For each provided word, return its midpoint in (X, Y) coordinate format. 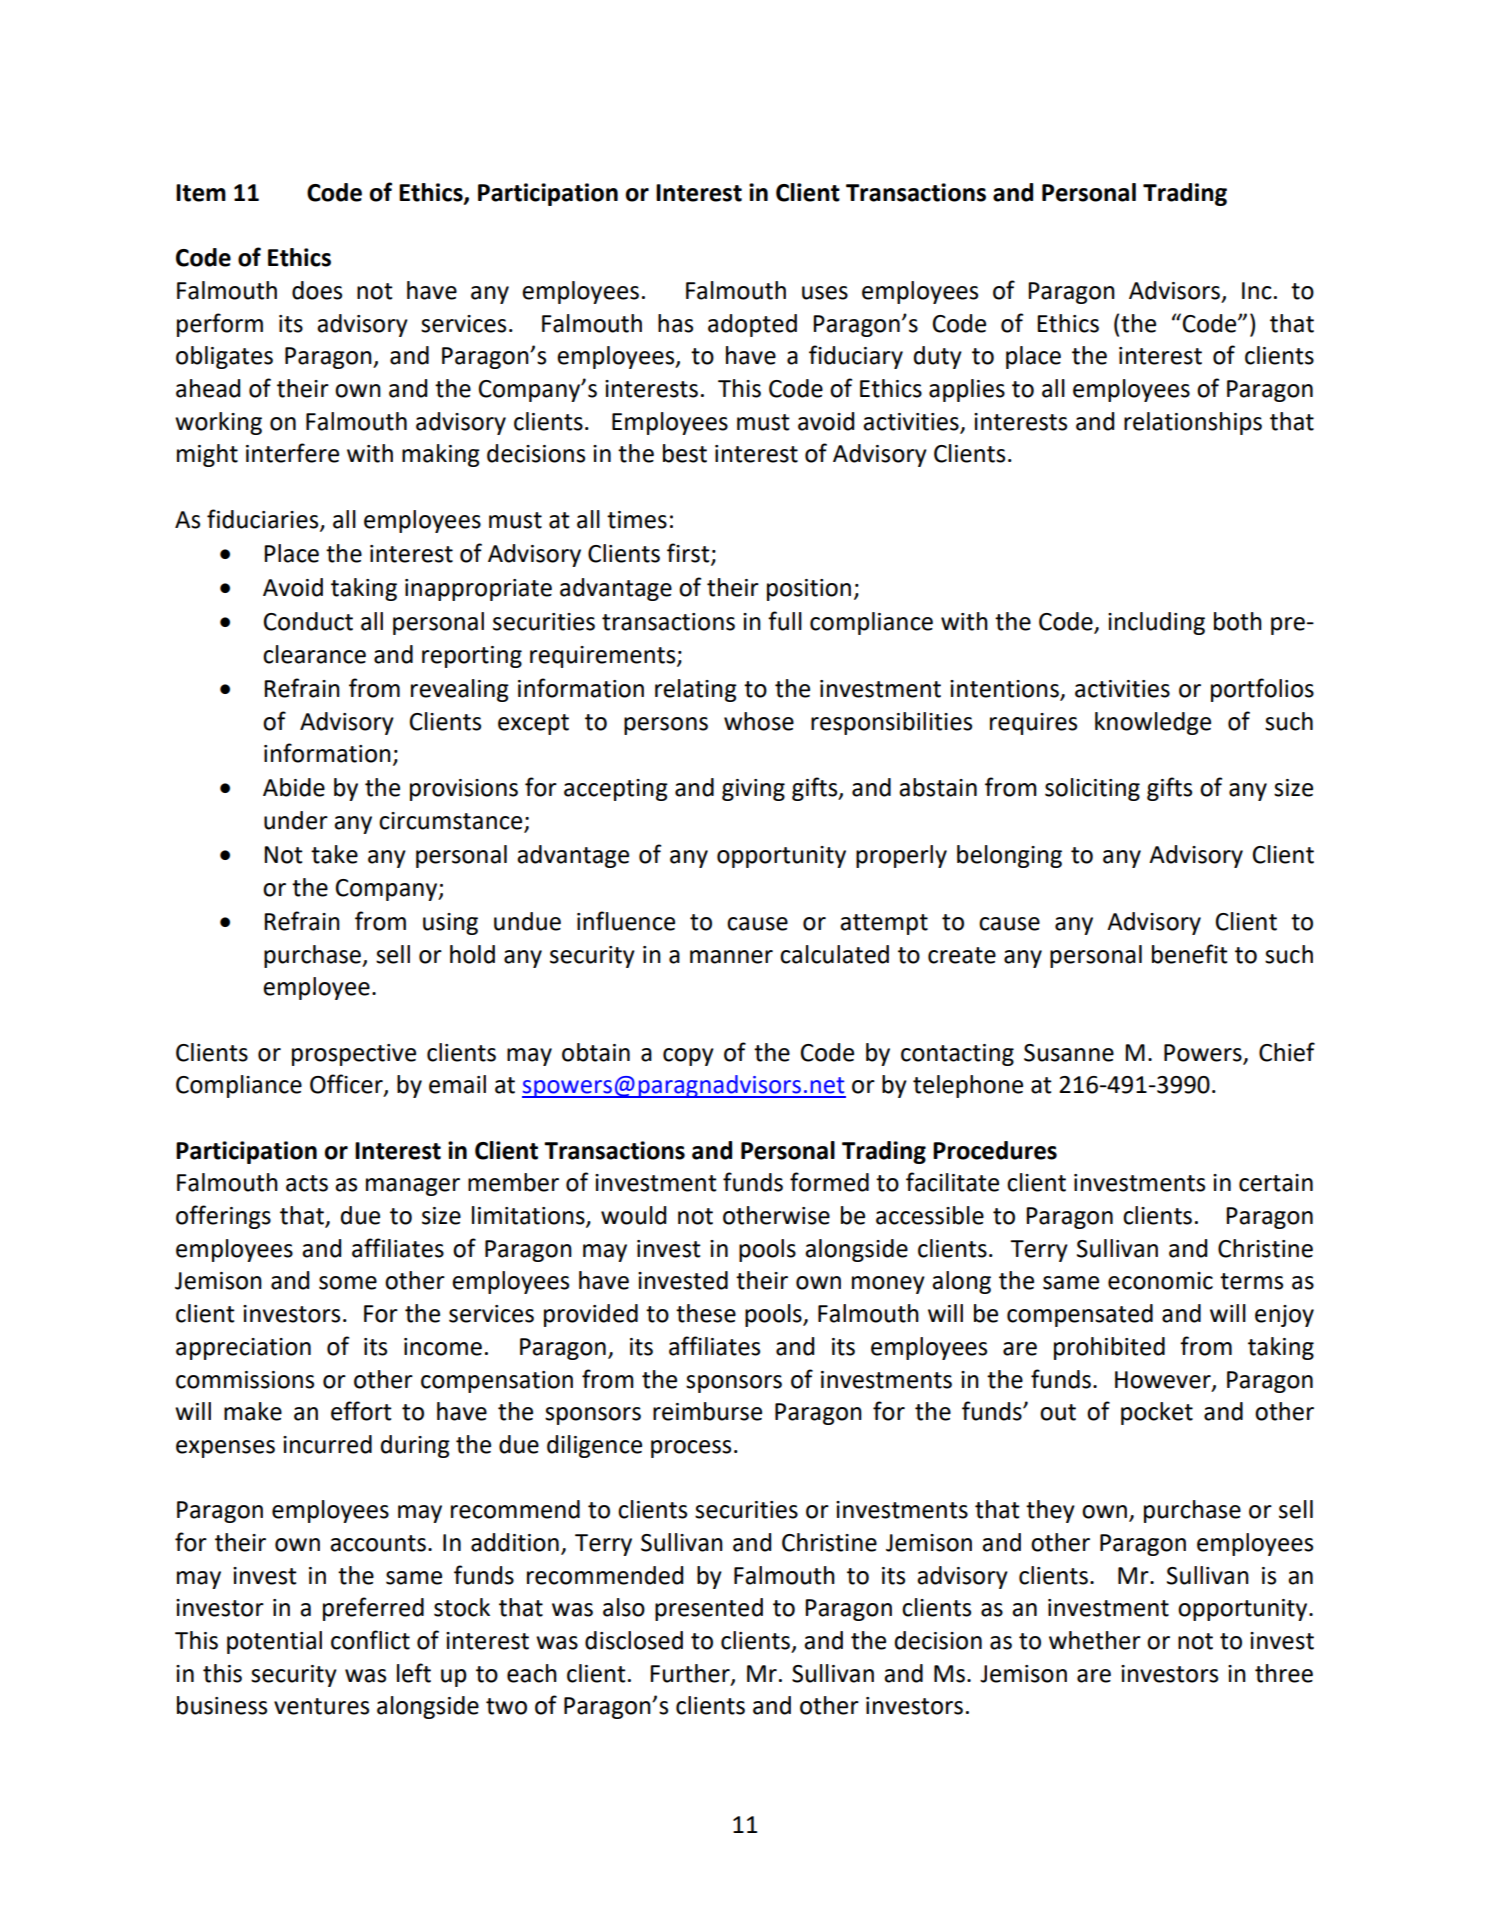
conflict (370, 1640)
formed (829, 1182)
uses (825, 293)
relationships (1193, 423)
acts (307, 1183)
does (317, 290)
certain (1276, 1183)
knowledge (1153, 723)
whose (759, 721)
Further (691, 1674)
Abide (294, 787)
